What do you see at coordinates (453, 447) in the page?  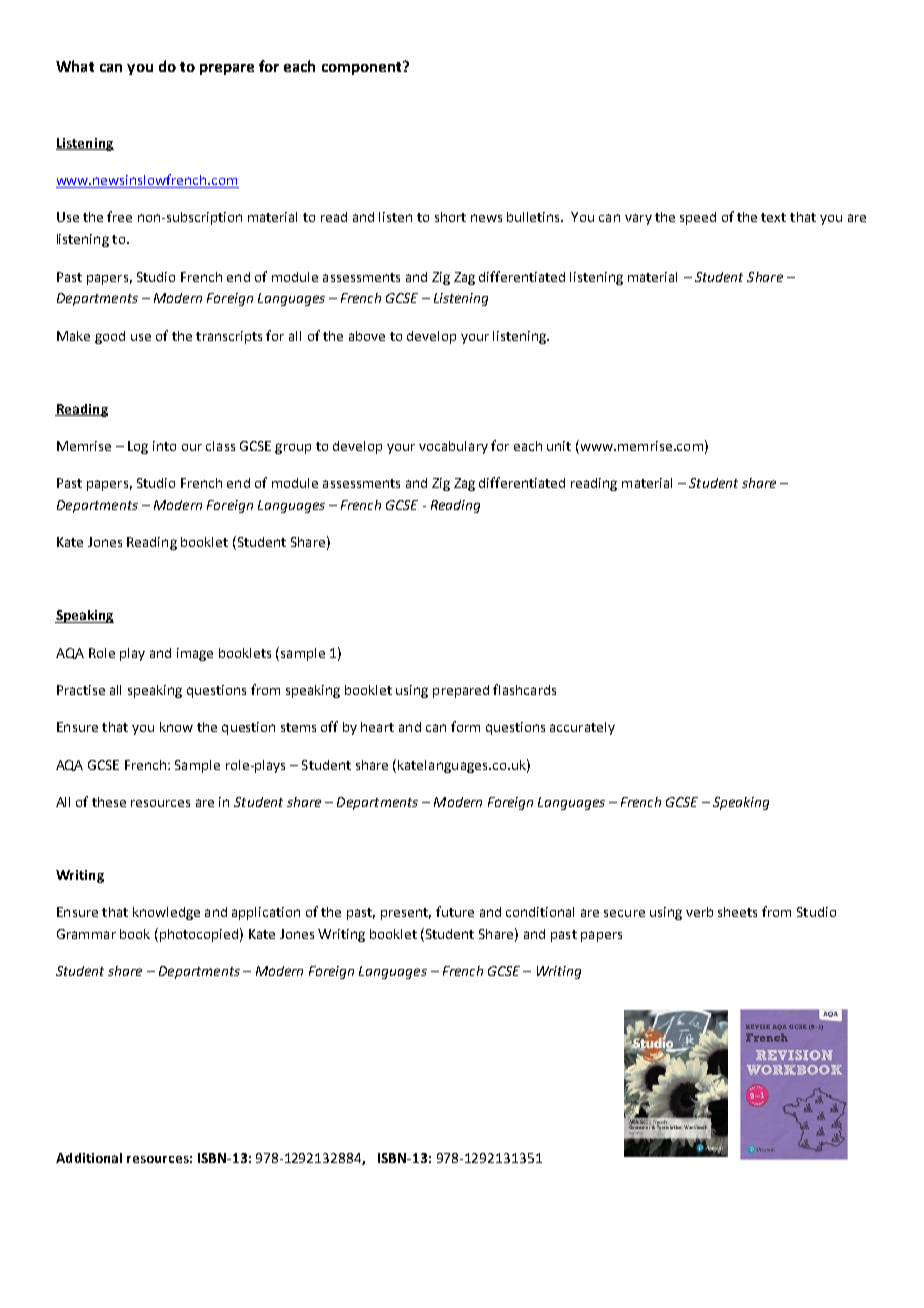 I see `vocabulary` at bounding box center [453, 447].
